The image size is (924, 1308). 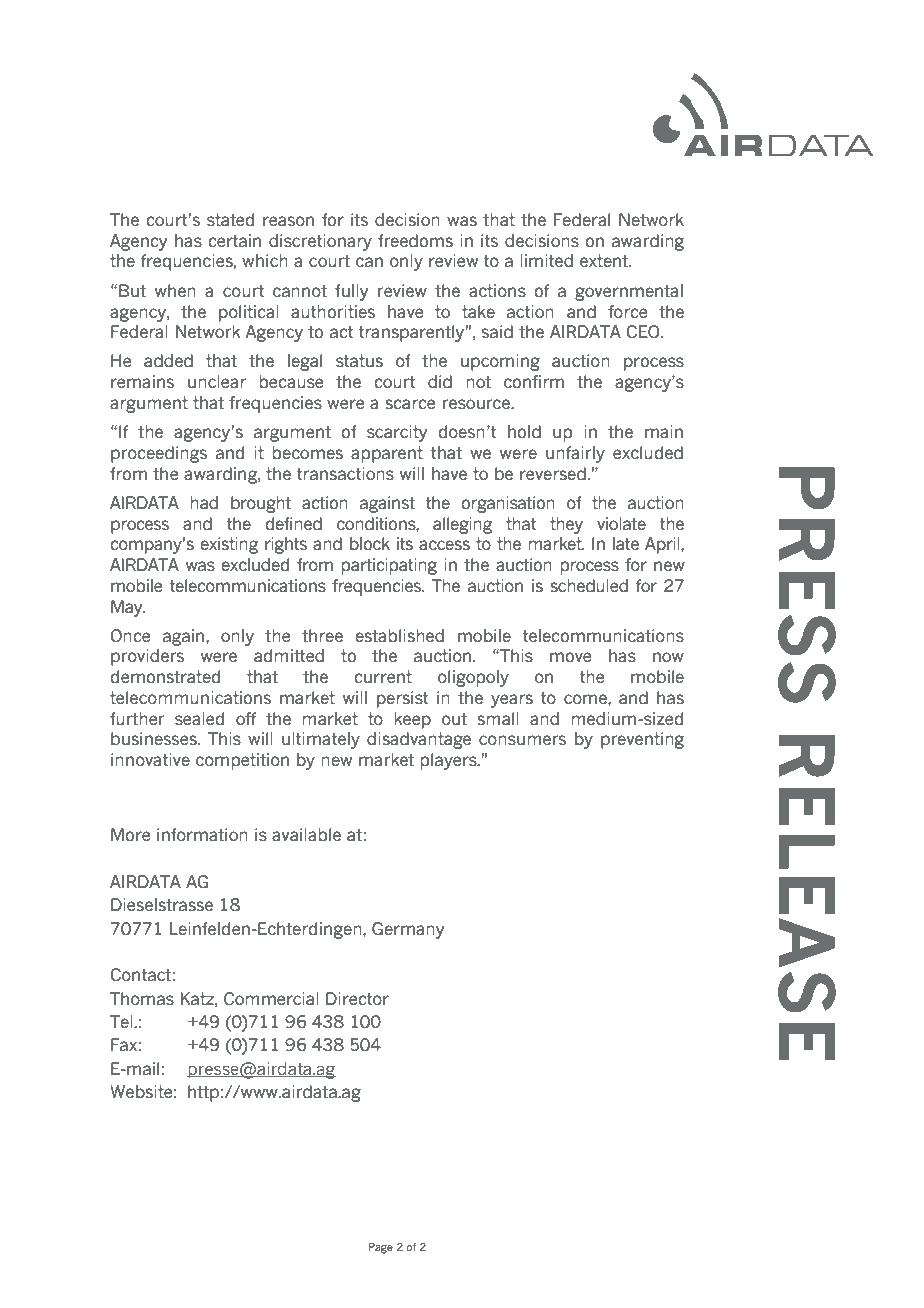 I want to click on freedoms, so click(x=415, y=241).
